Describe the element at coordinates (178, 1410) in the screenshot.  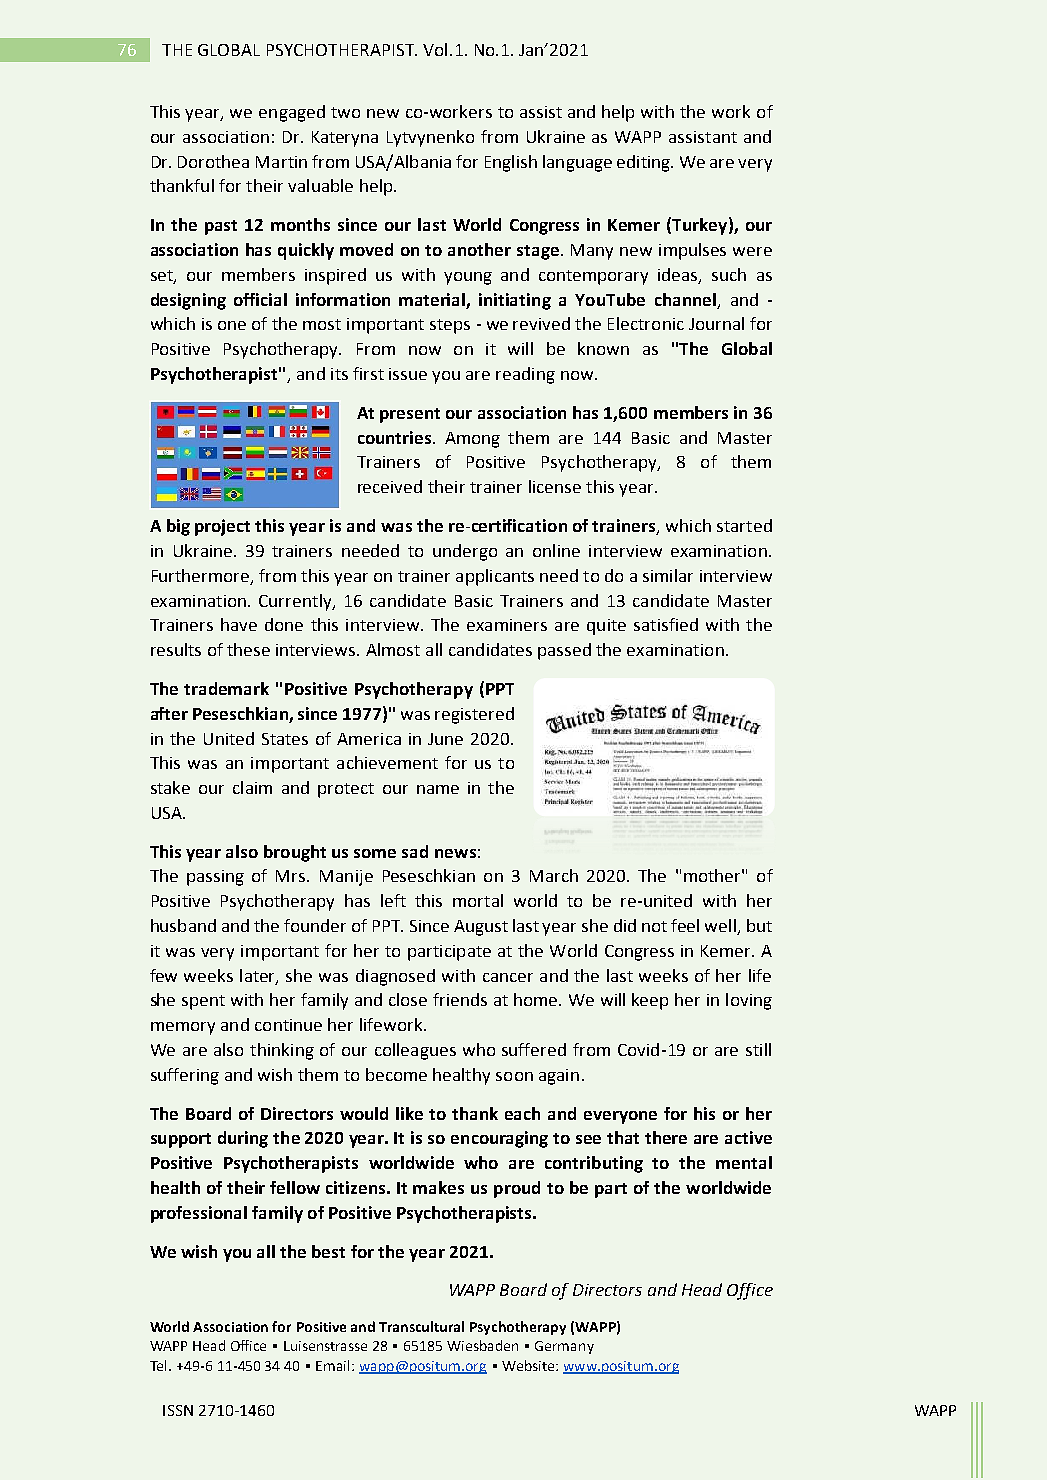
I see `ISSN` at that location.
